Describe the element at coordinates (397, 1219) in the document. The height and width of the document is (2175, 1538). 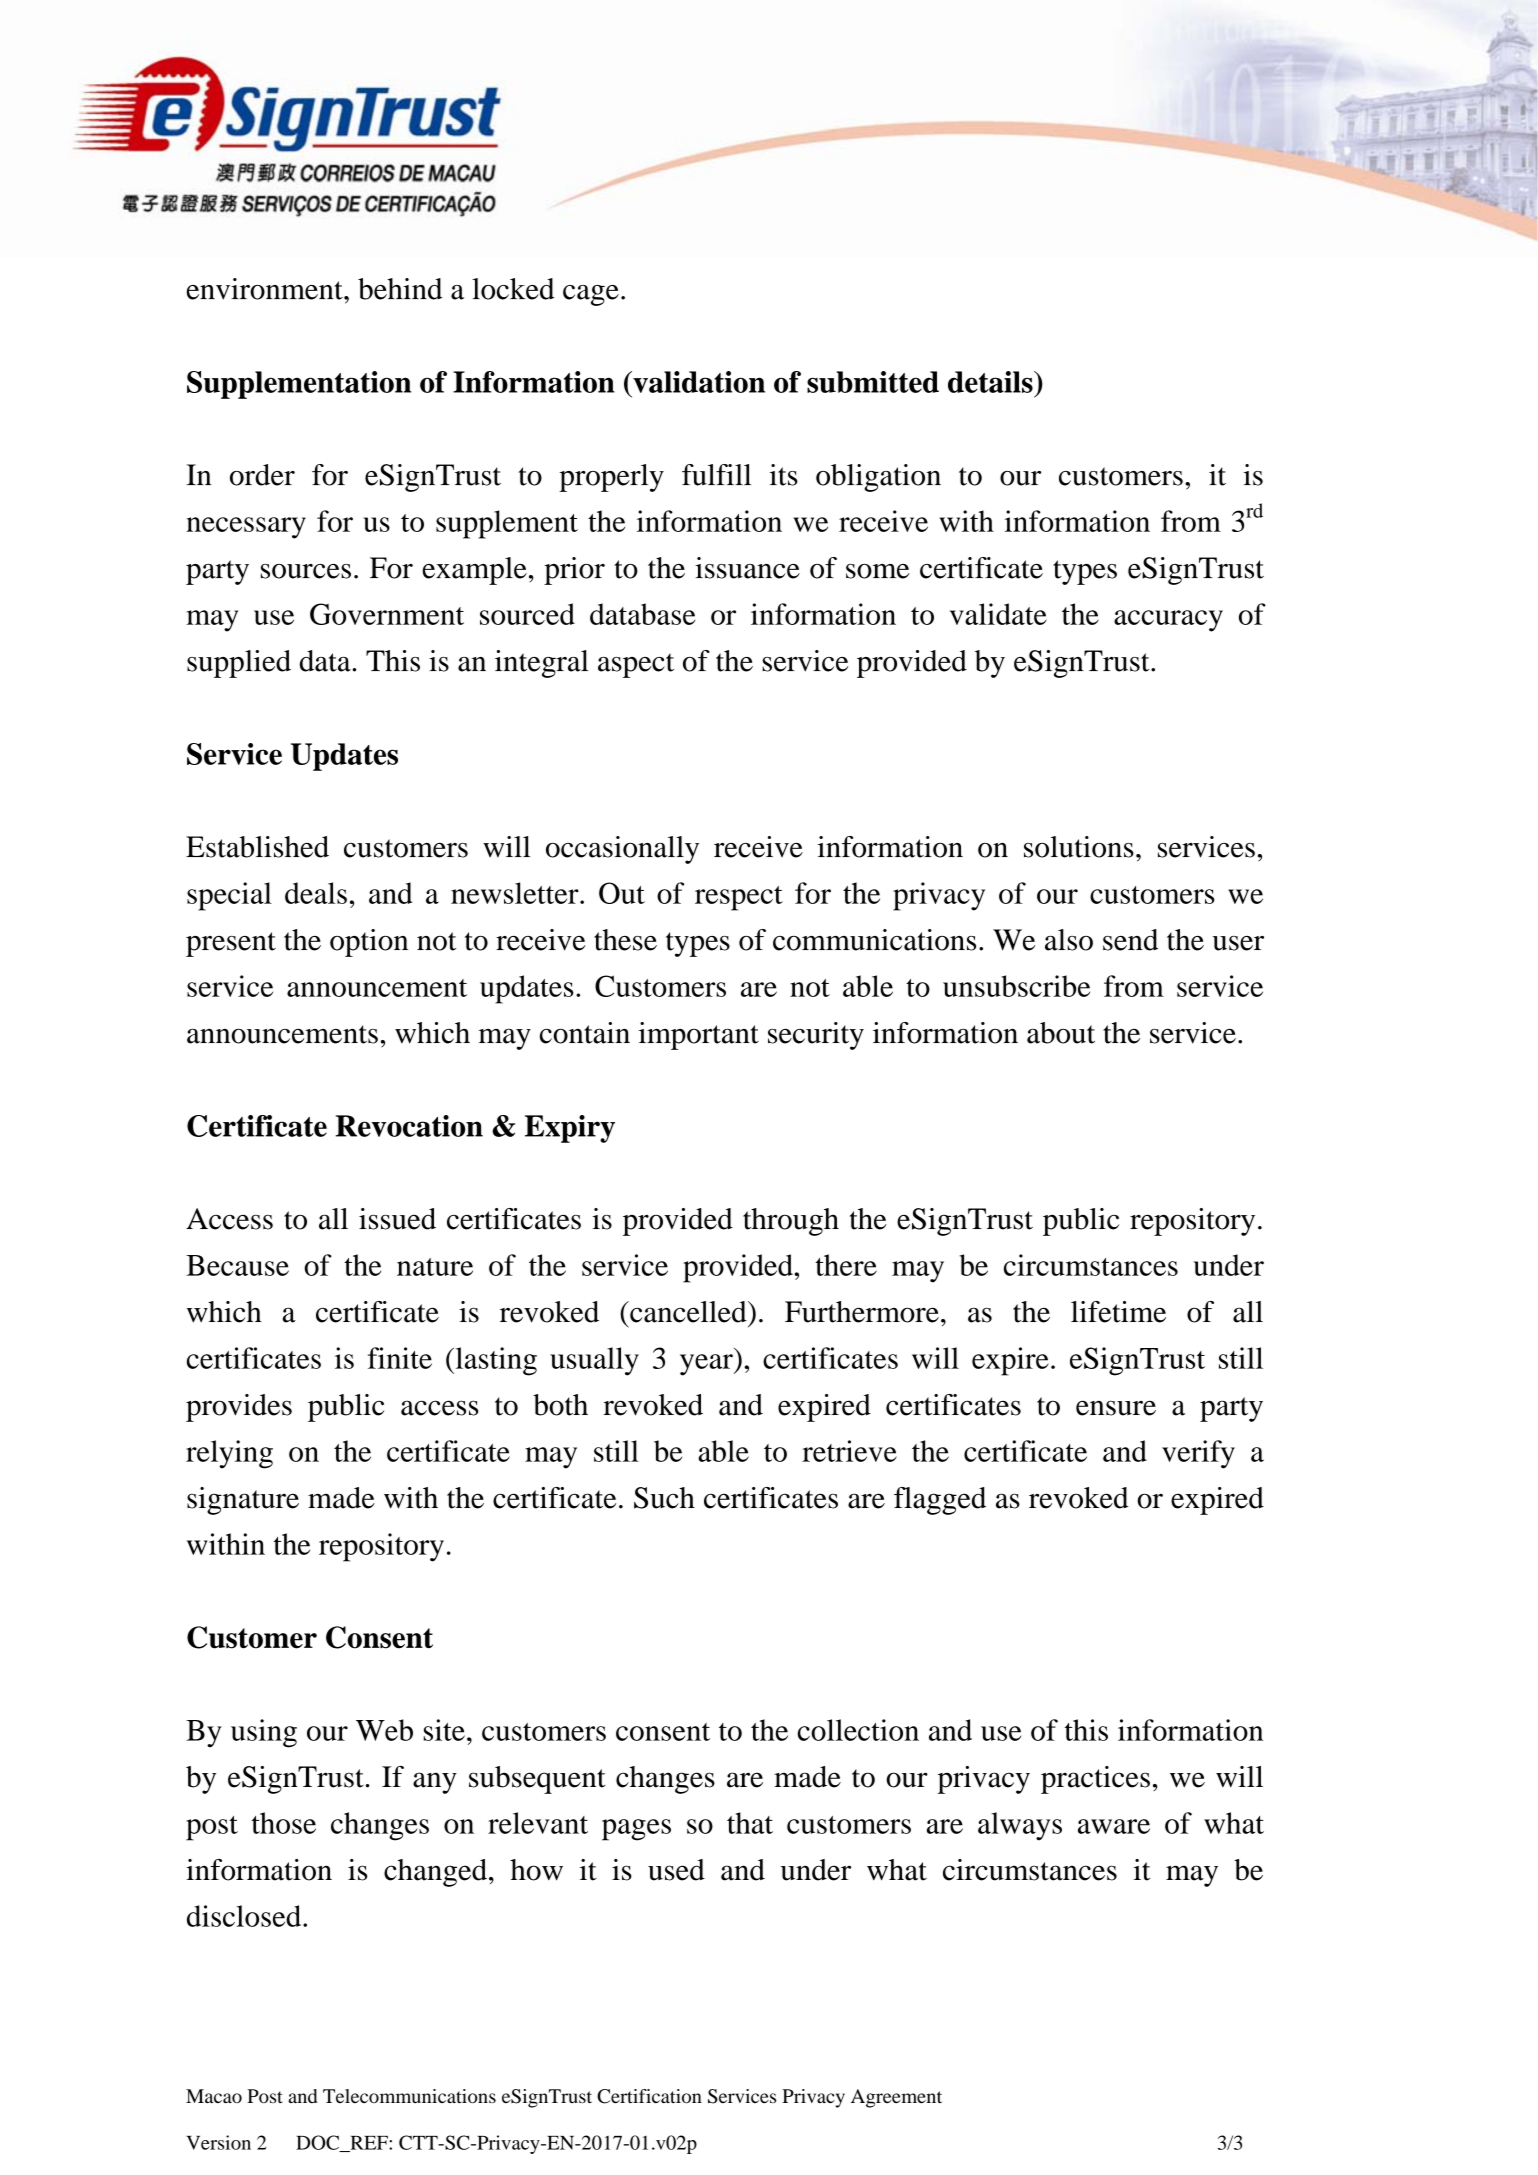
I see `issued` at that location.
